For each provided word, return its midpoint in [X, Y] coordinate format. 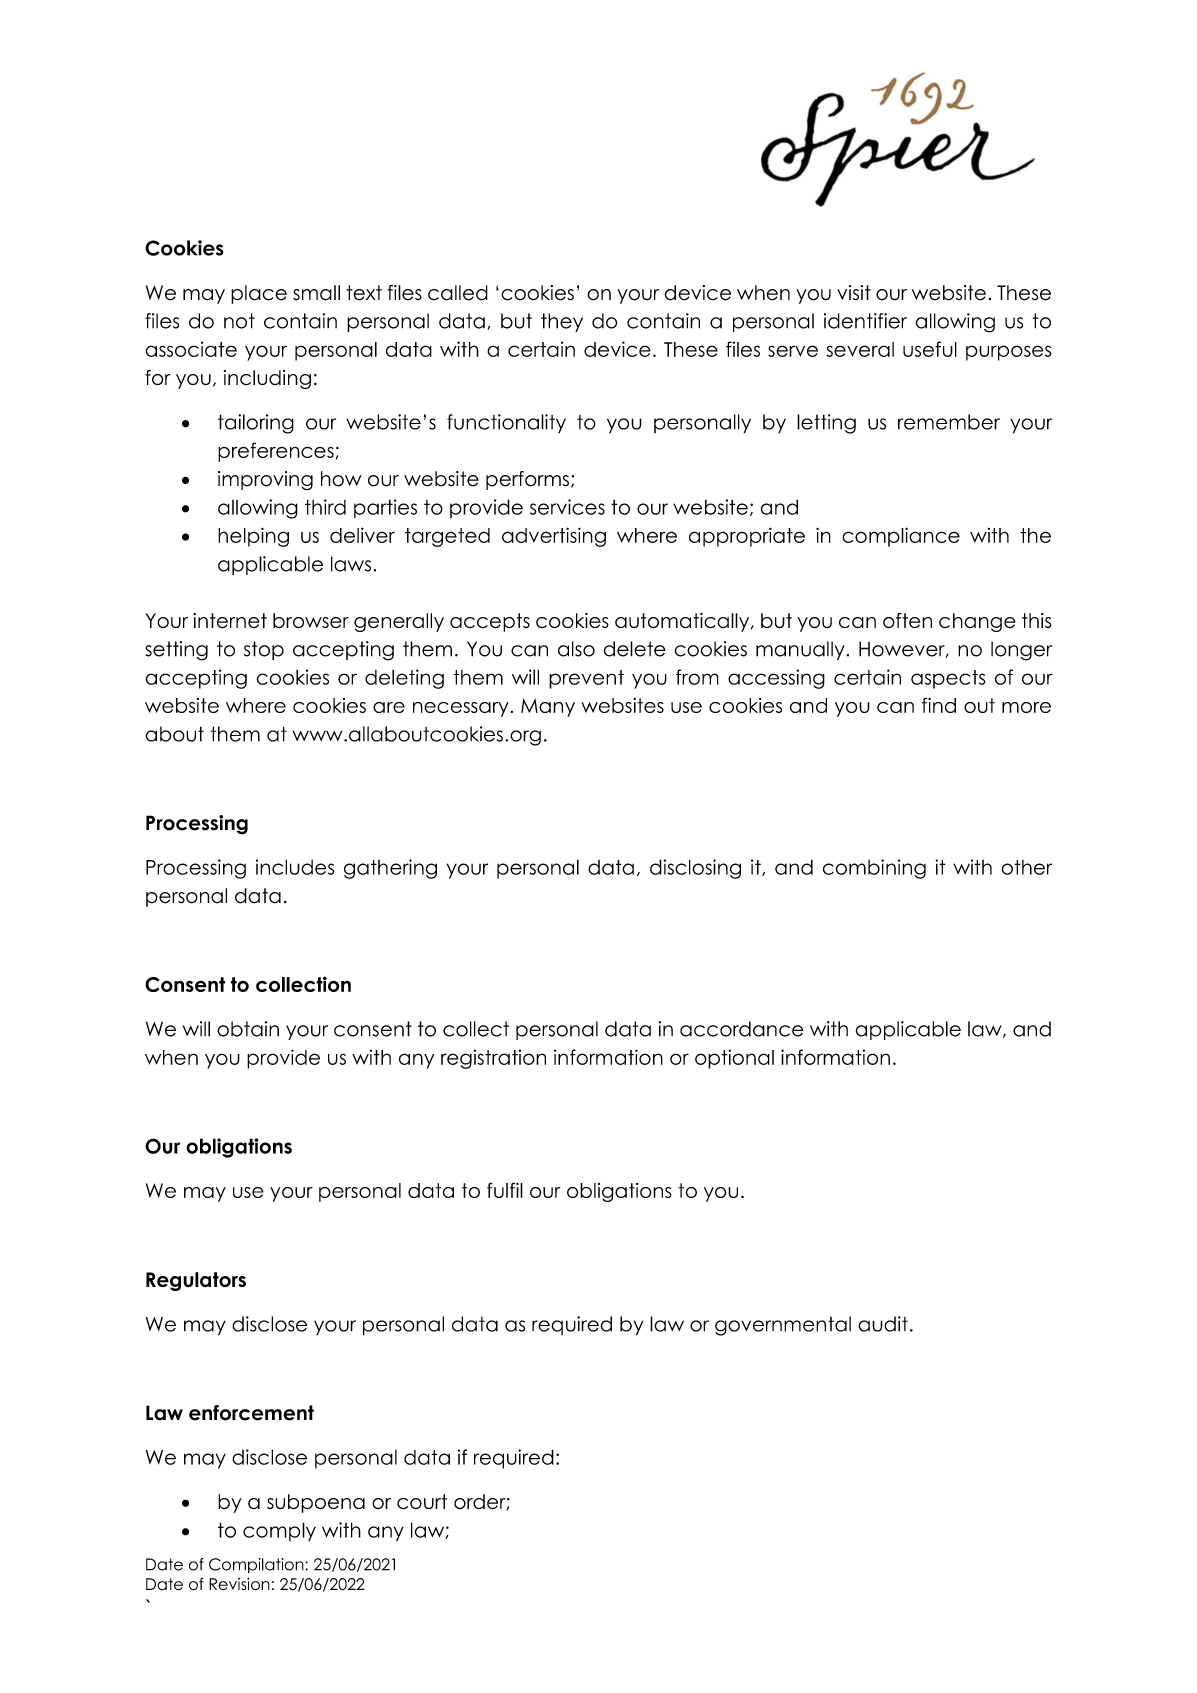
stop [264, 650]
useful [930, 349]
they [562, 322]
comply [279, 1531]
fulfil [505, 1190]
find [939, 705]
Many [548, 707]
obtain [248, 1029]
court [422, 1501]
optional [734, 1059]
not [239, 321]
